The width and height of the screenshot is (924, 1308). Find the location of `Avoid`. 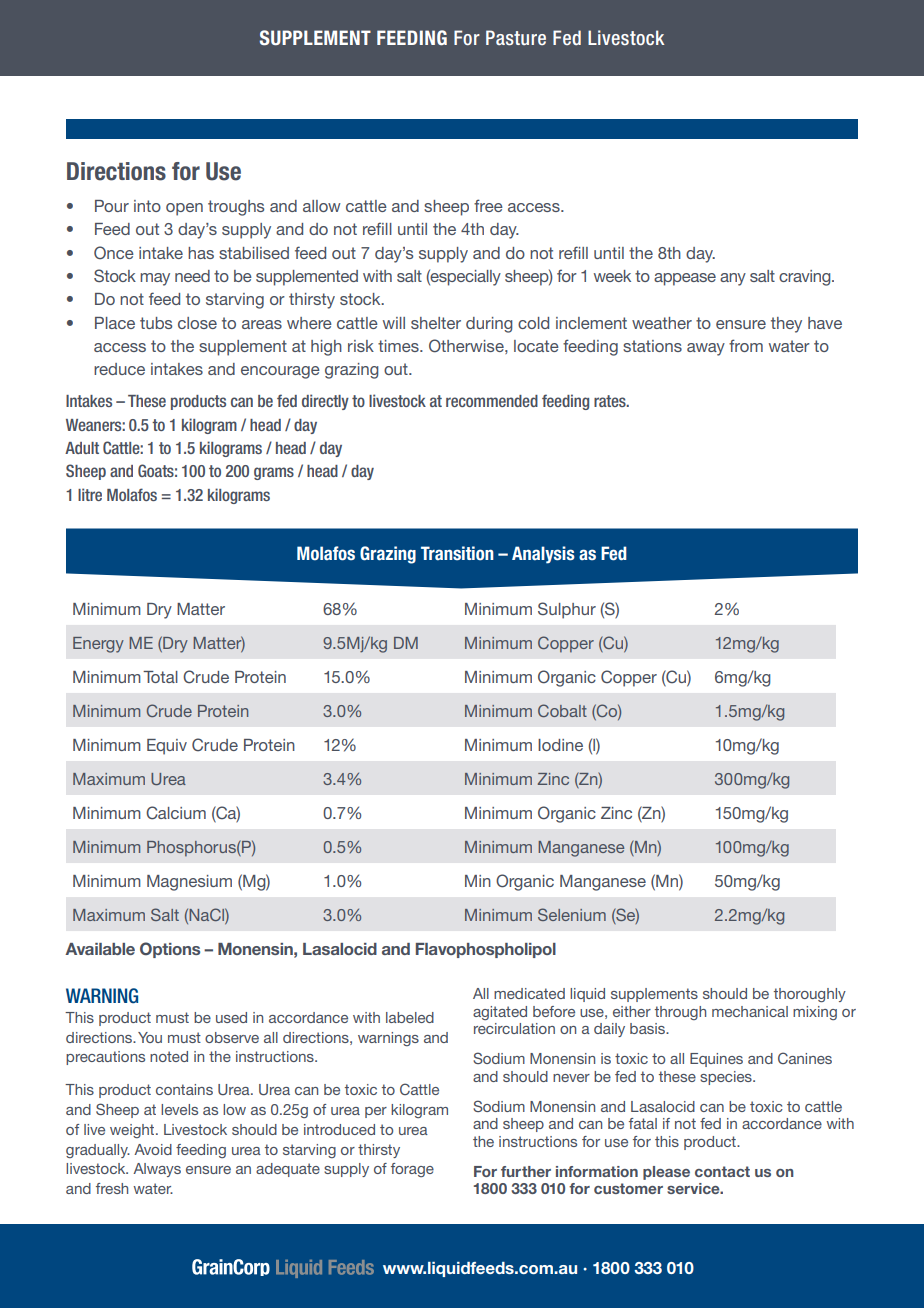

Avoid is located at coordinates (153, 1149).
